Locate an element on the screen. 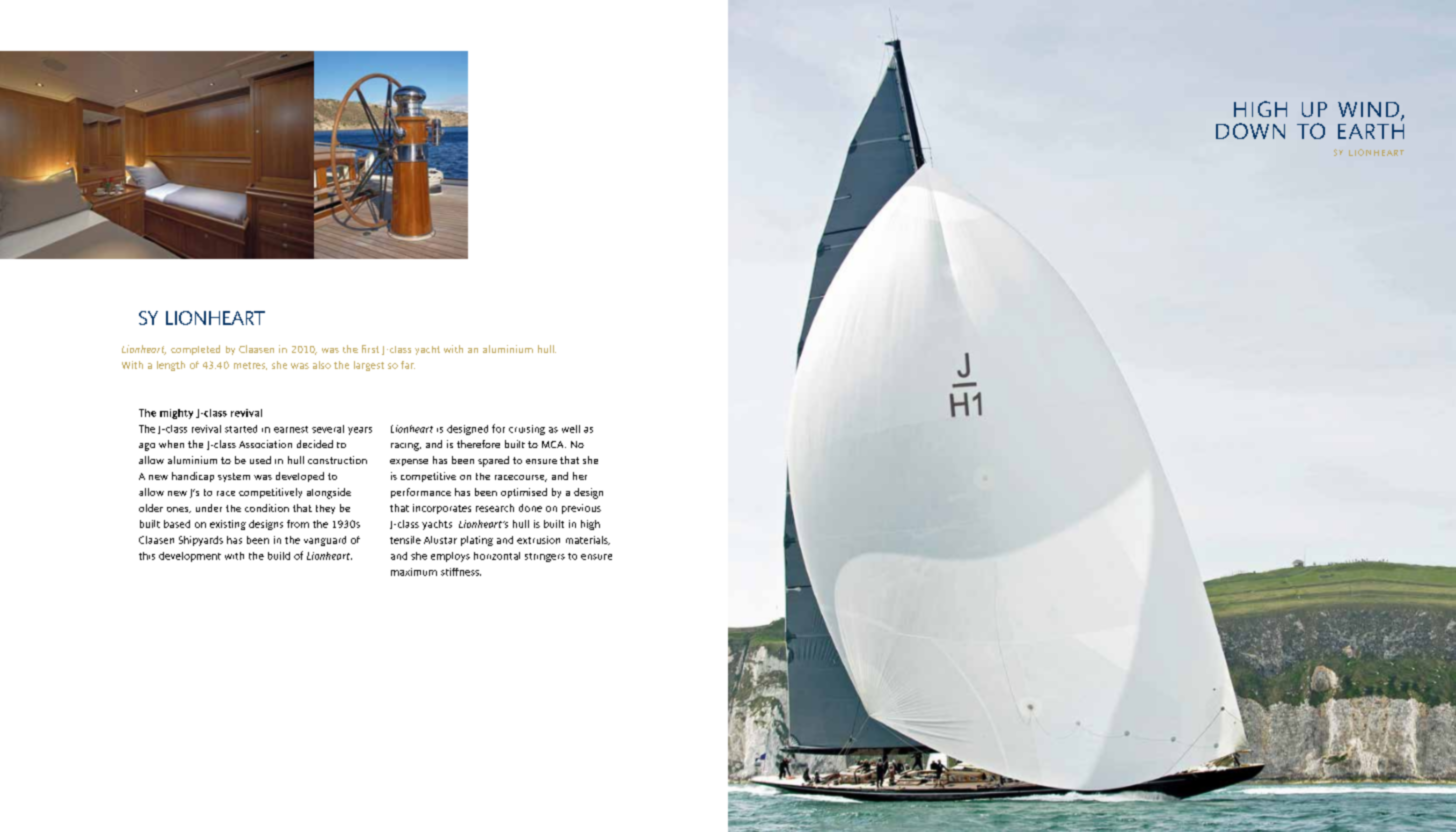  MCA is located at coordinates (554, 444).
